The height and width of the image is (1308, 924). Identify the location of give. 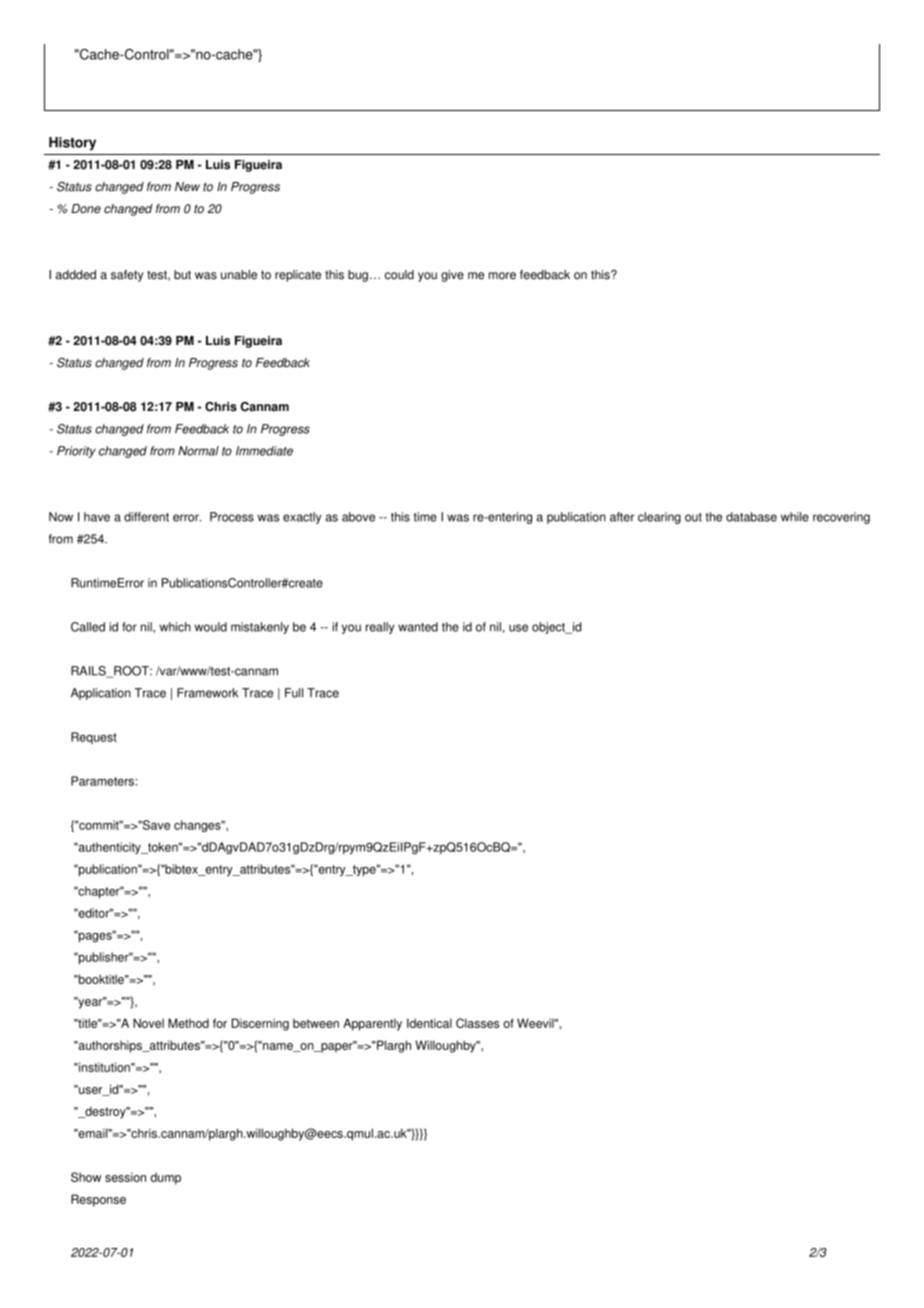
(452, 276).
